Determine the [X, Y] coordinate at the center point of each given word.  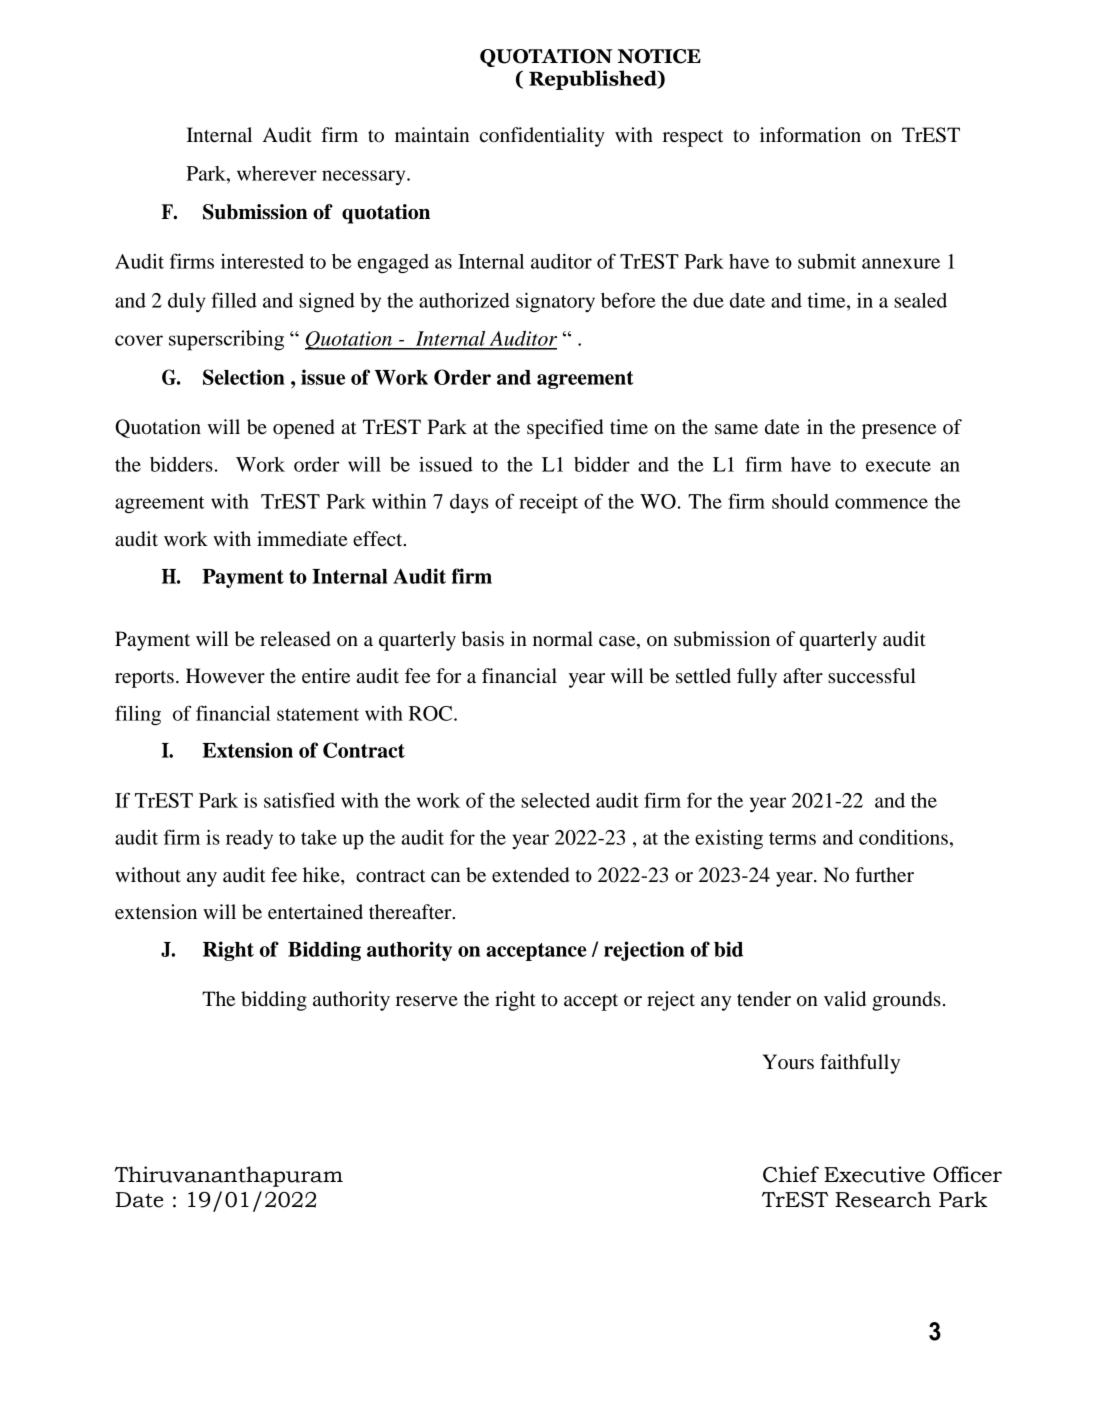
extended [530, 875]
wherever [277, 173]
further [884, 875]
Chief [791, 1174]
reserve [427, 1001]
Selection [244, 377]
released [295, 639]
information [810, 135]
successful [872, 676]
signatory [555, 302]
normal [563, 639]
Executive [874, 1174]
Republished [594, 80]
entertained [315, 912]
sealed [920, 300]
